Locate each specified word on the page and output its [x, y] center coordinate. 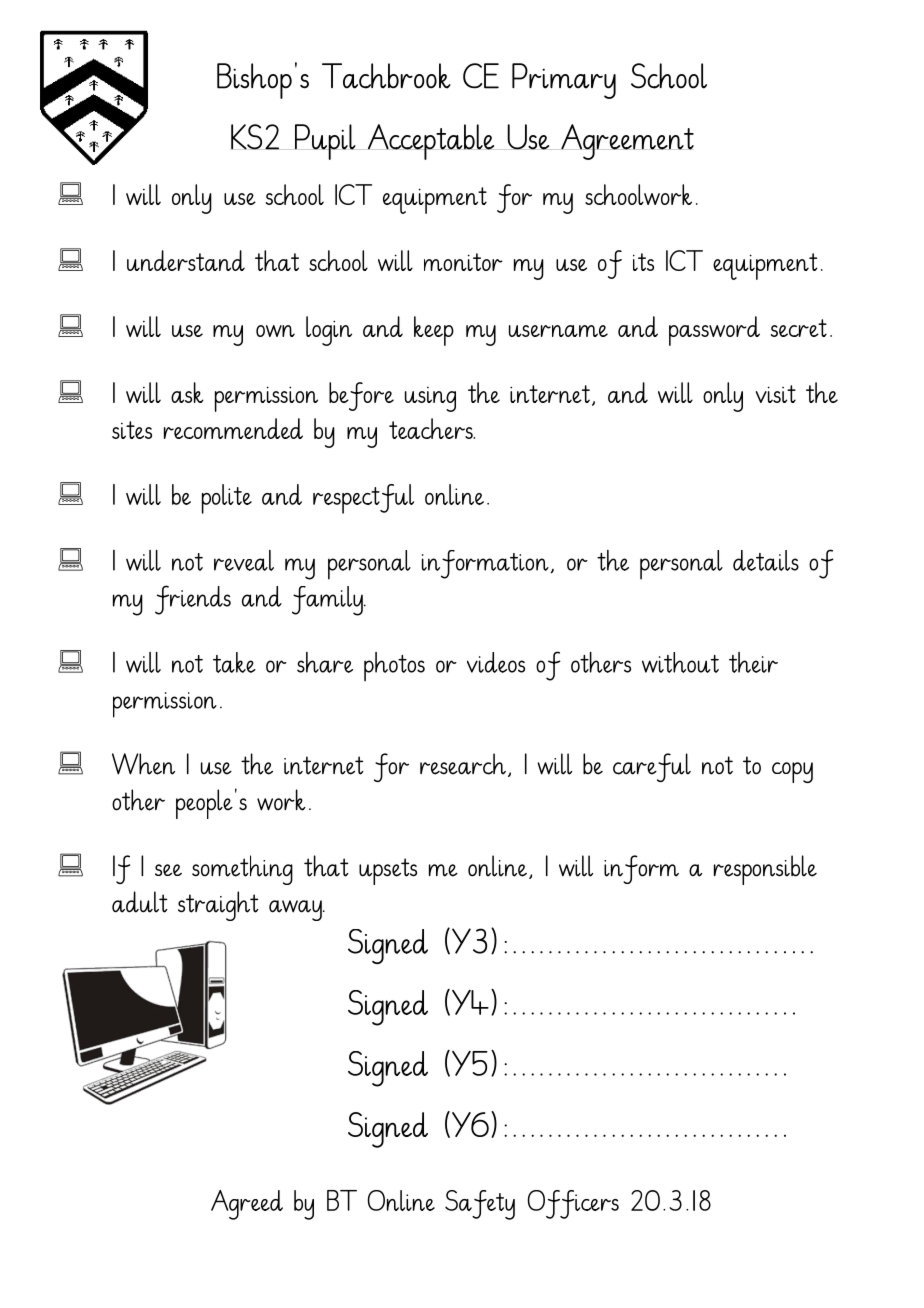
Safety [480, 1205]
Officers [573, 1204]
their [753, 662]
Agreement [627, 142]
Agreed [247, 1205]
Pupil [325, 142]
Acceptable [431, 142]
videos [496, 662]
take [234, 662]
